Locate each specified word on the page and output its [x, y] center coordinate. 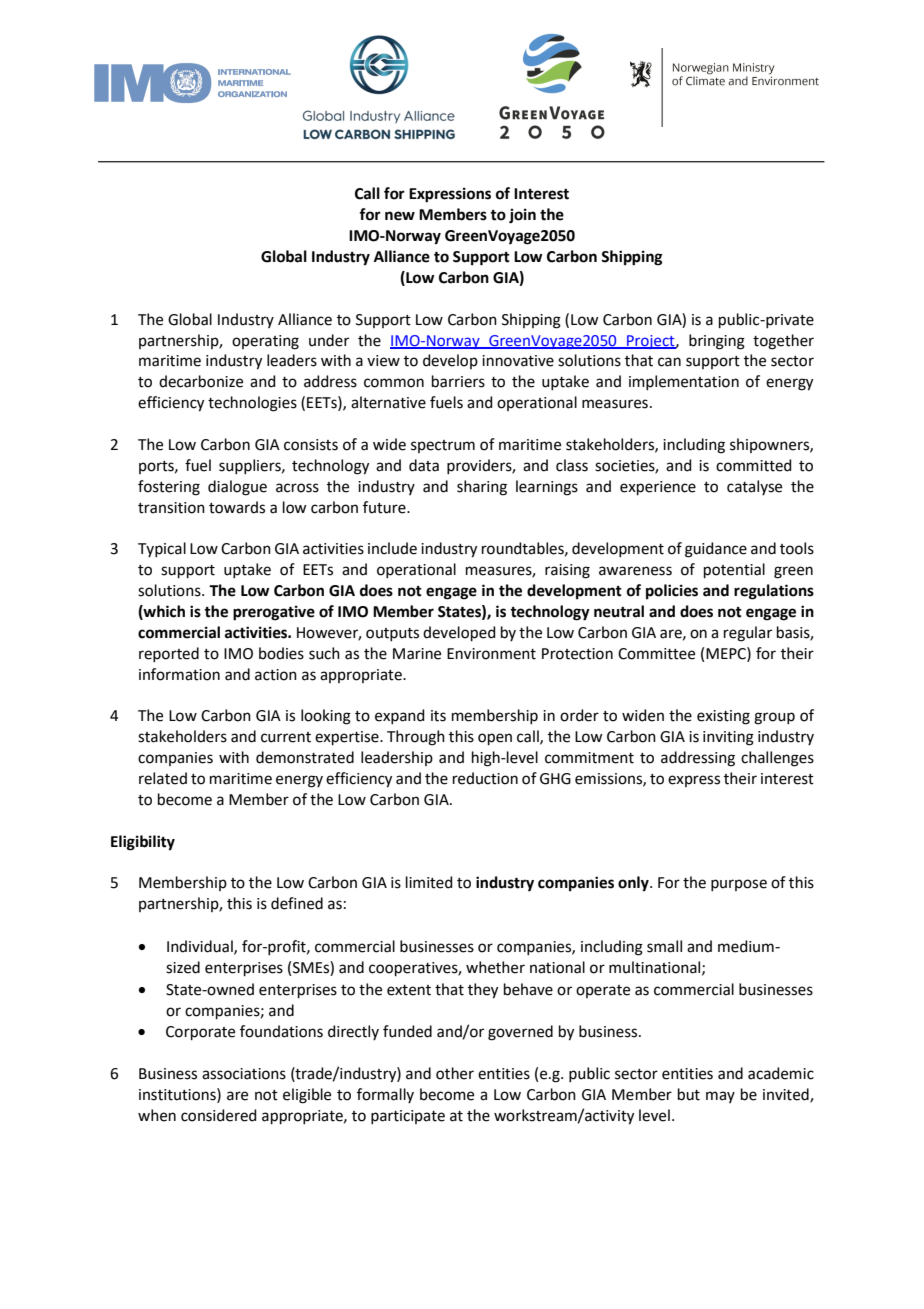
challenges [777, 759]
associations [244, 1074]
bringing [717, 342]
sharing [482, 488]
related [163, 778]
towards [237, 507]
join [522, 216]
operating [265, 342]
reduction [485, 778]
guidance [716, 550]
